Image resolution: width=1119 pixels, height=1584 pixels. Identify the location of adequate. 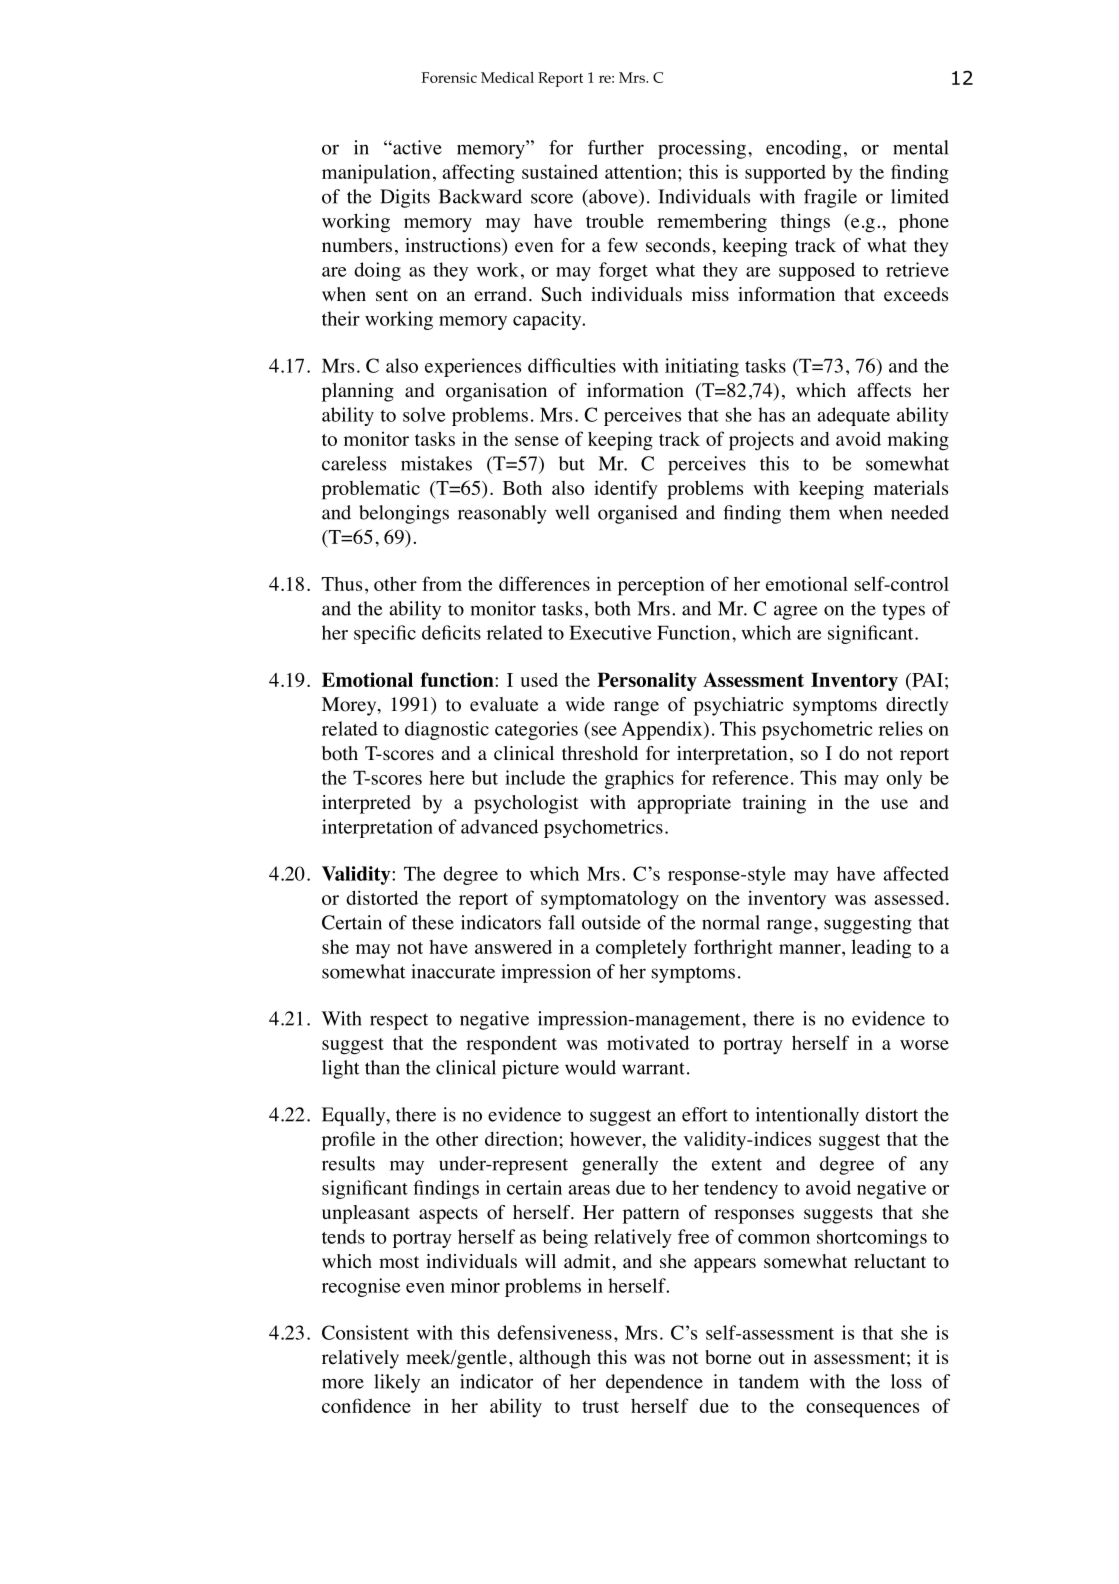
(853, 416).
